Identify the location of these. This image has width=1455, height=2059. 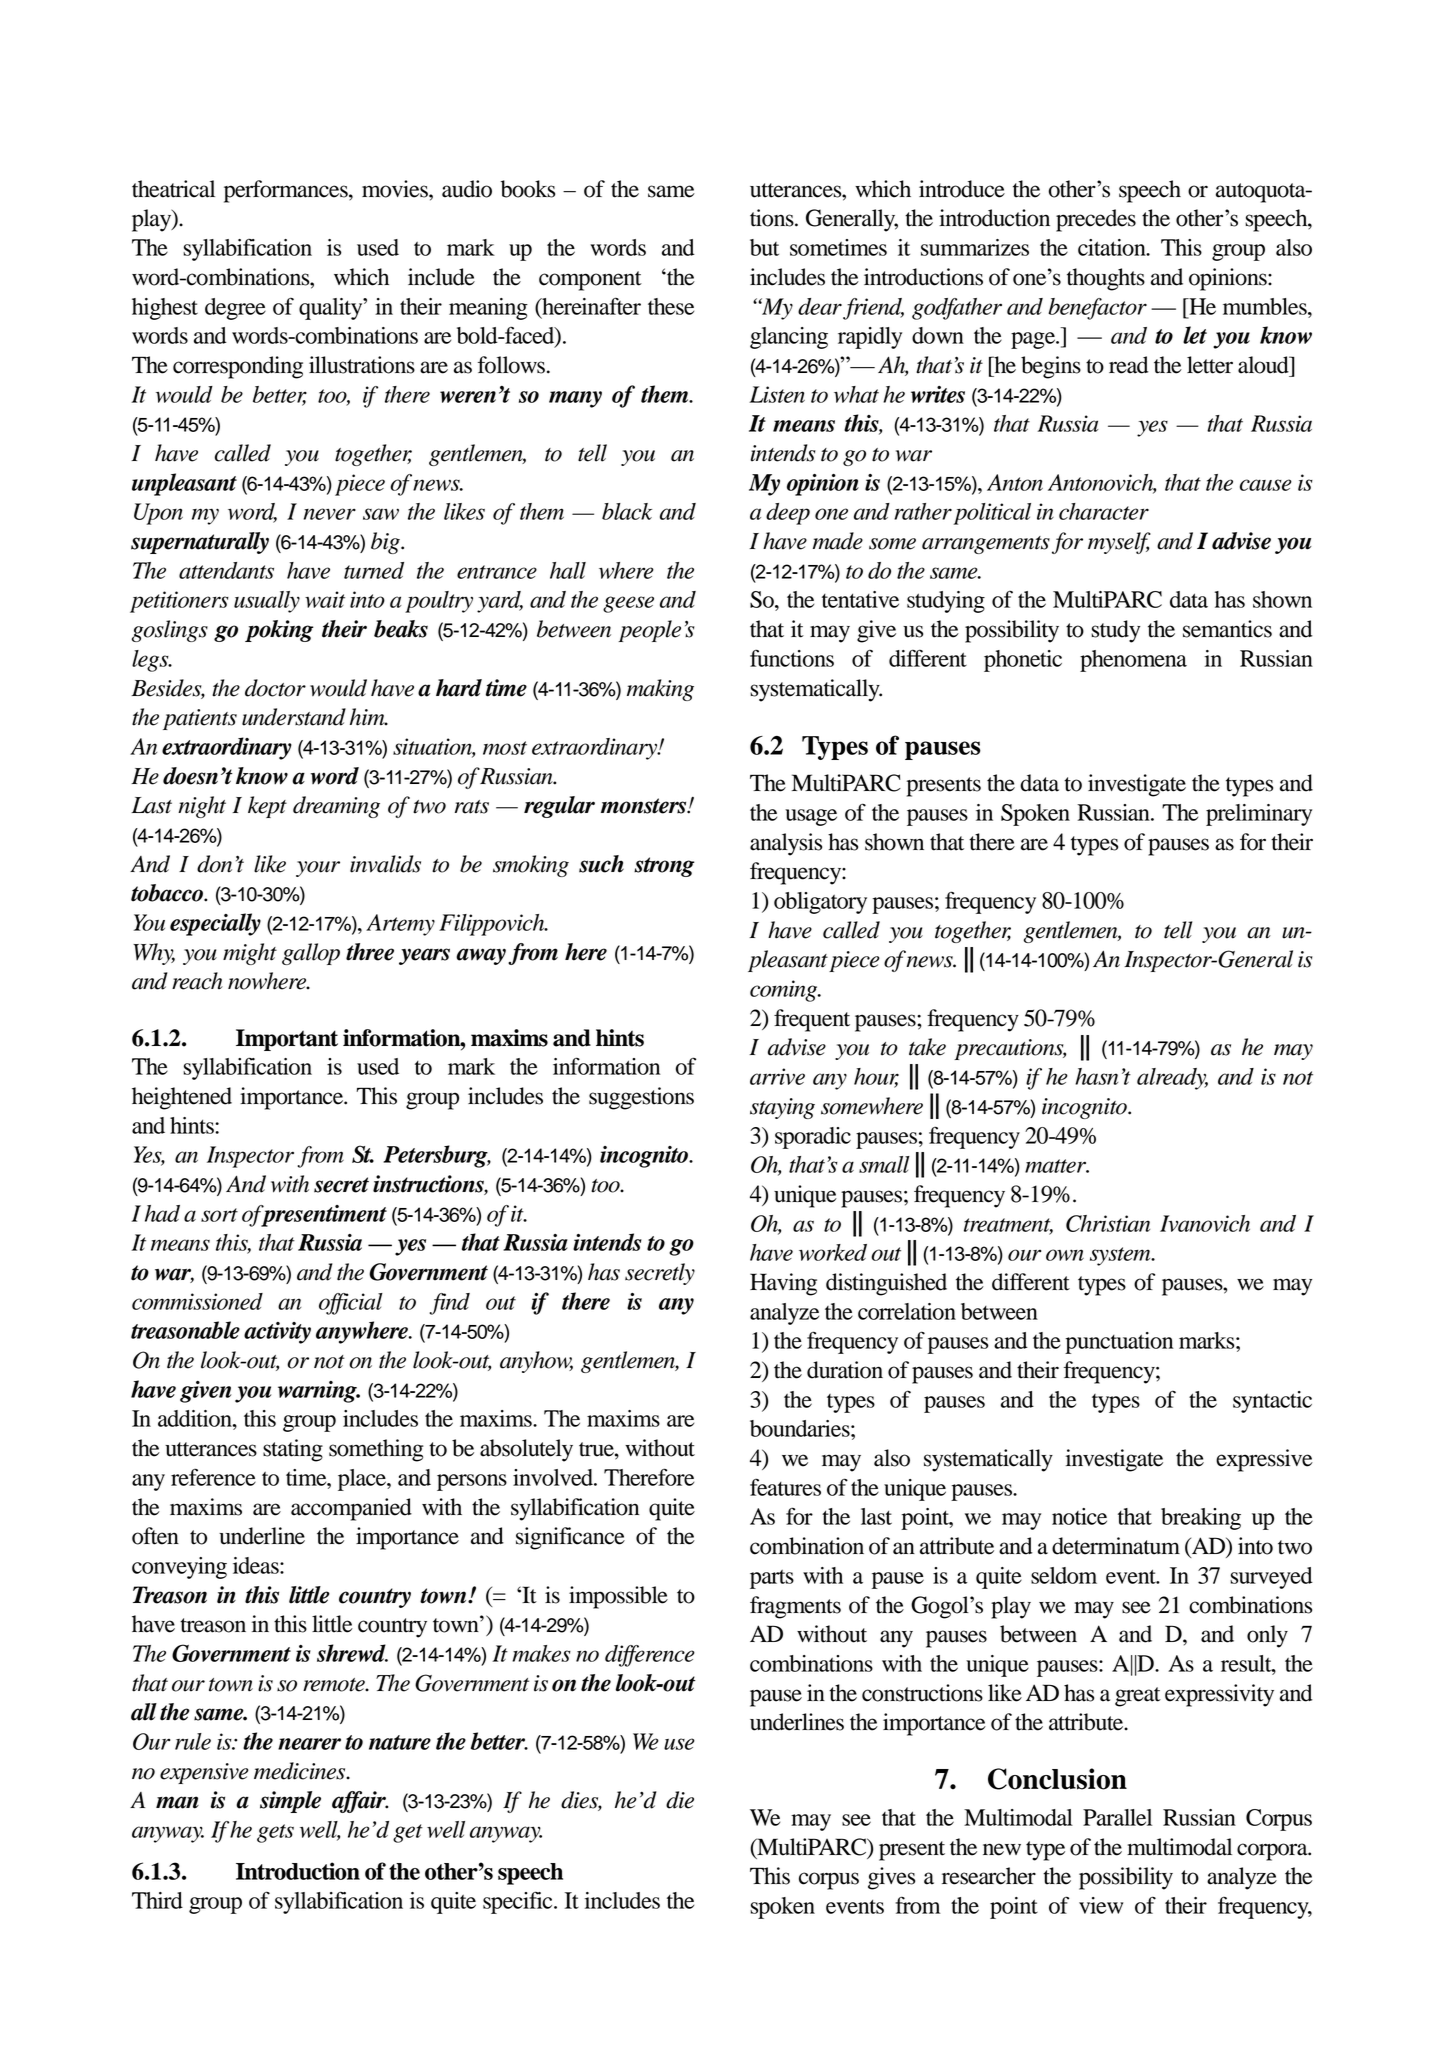
(671, 306).
